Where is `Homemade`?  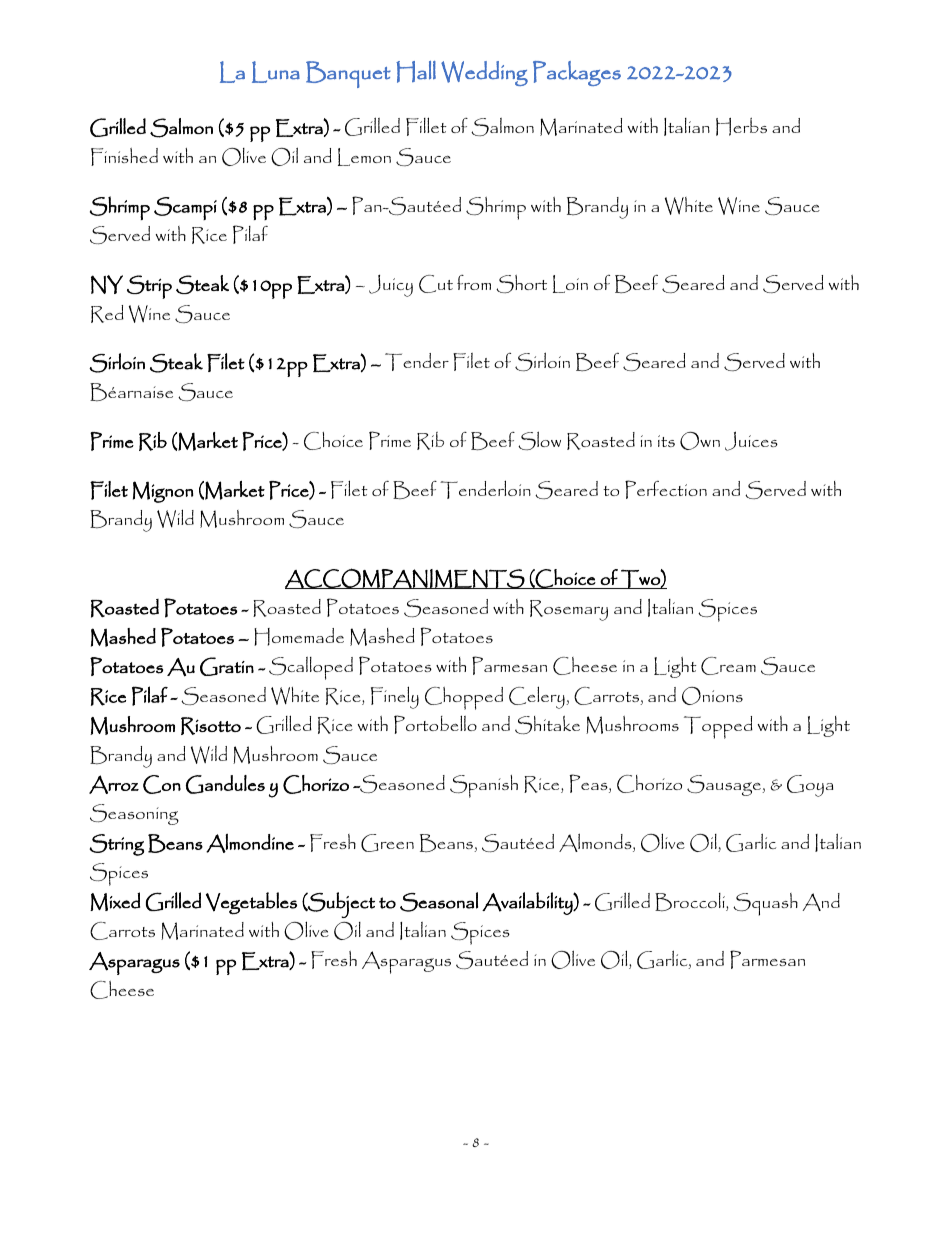
Homemade is located at coordinates (299, 637).
